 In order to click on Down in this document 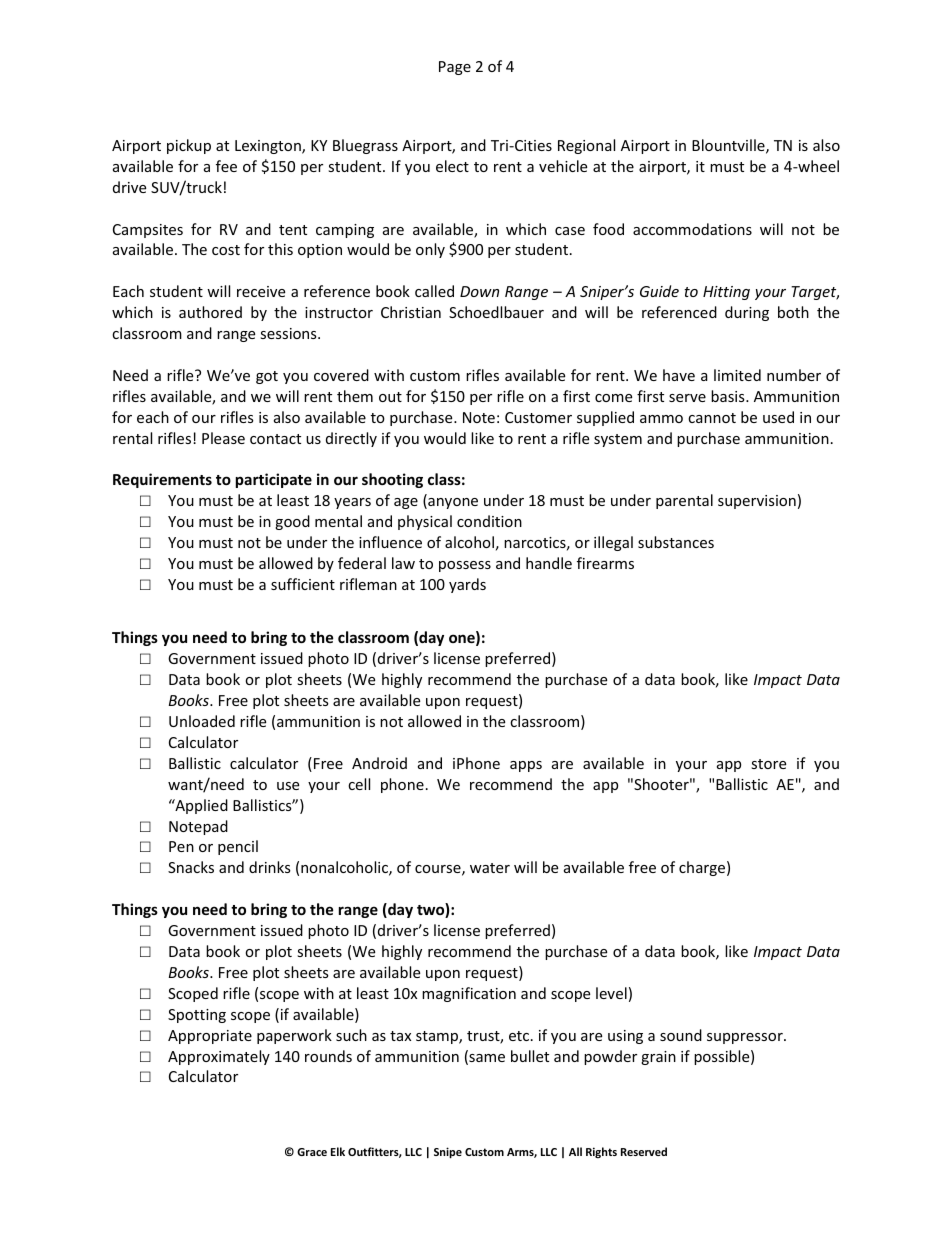, I will do `click(479, 291)`.
